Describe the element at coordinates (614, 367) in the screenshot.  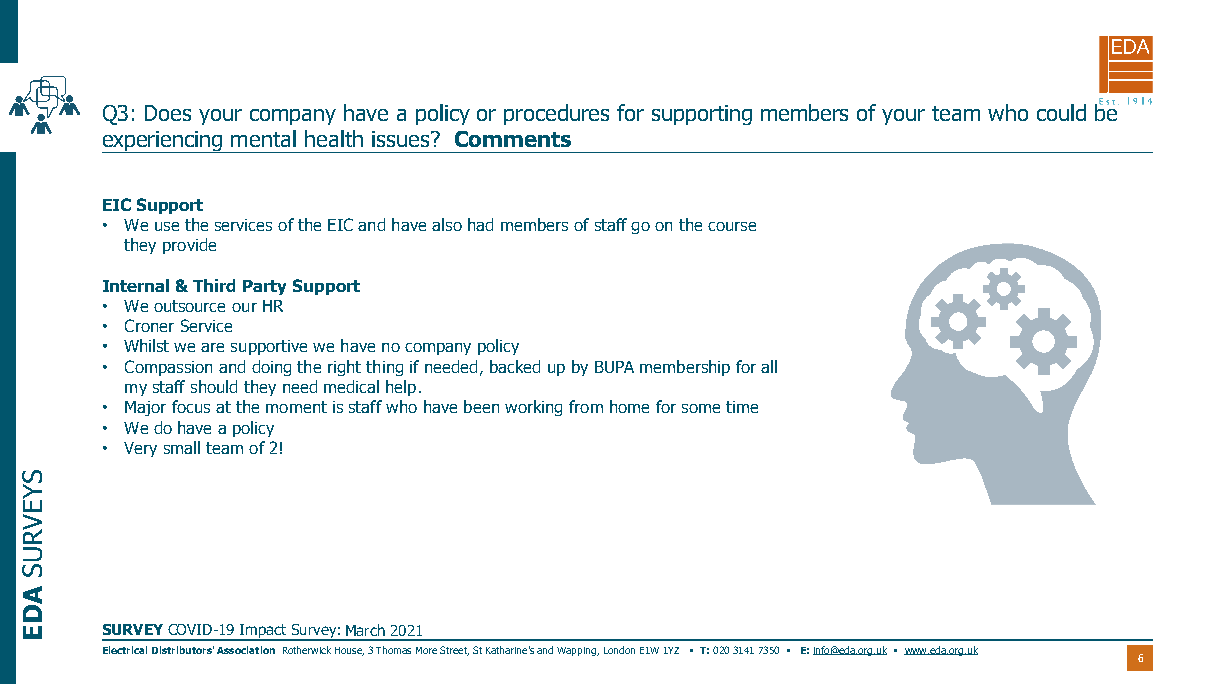
I see `BUPA` at that location.
